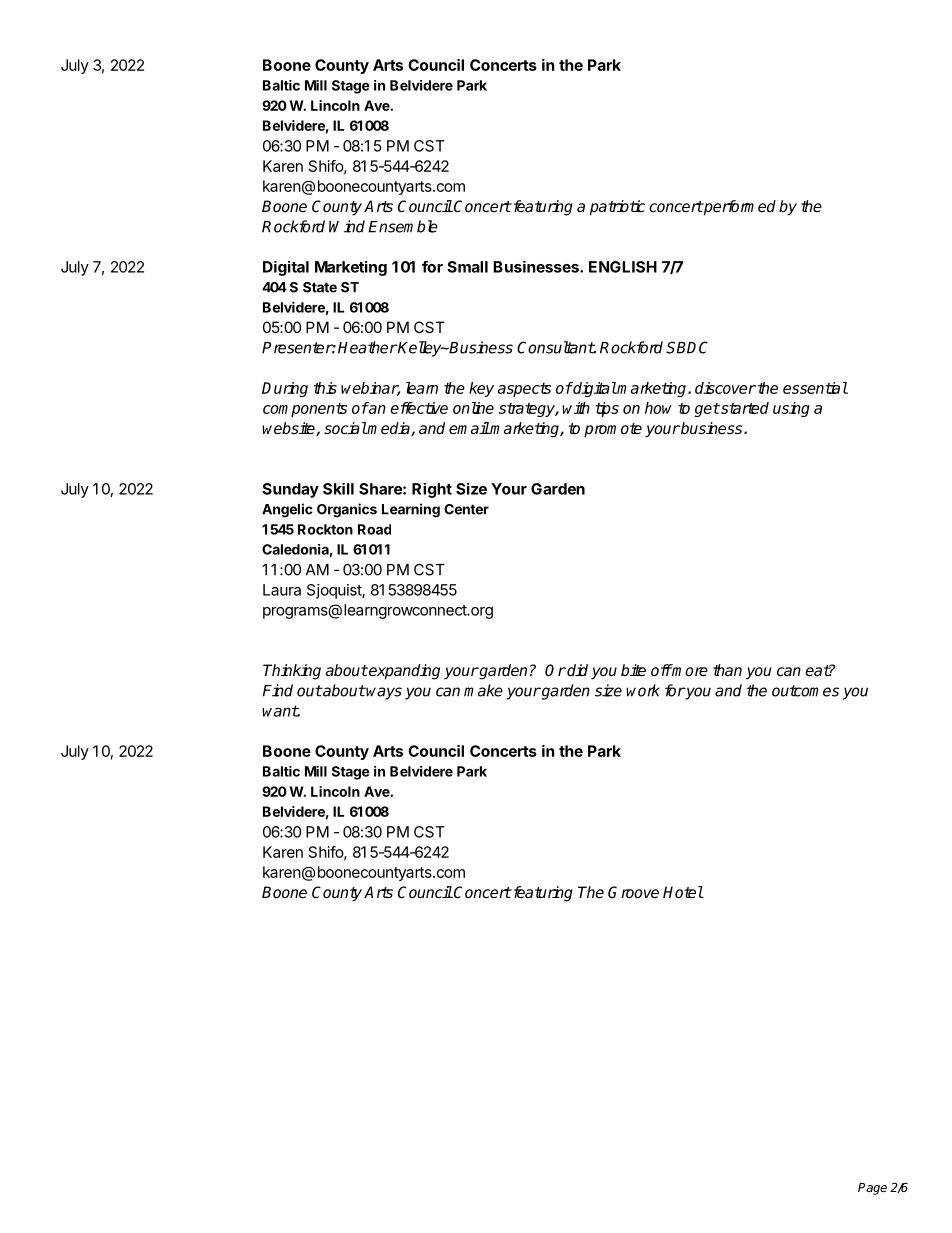 This screenshot has width=952, height=1233. Describe the element at coordinates (633, 892) in the screenshot. I see `Groove` at that location.
